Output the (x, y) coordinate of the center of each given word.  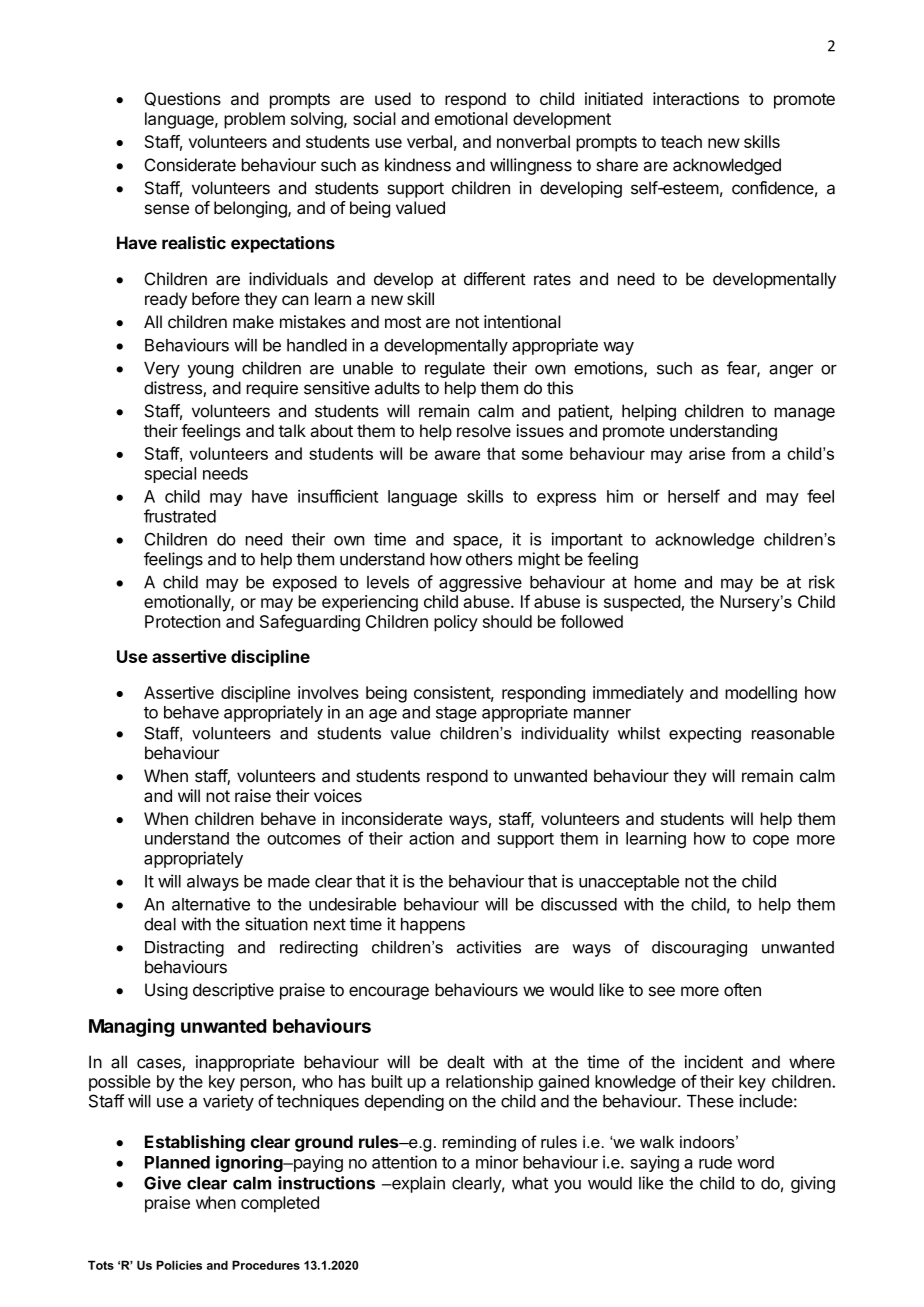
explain (417, 1184)
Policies (179, 1265)
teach (681, 141)
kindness (418, 165)
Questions (182, 99)
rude (715, 1162)
